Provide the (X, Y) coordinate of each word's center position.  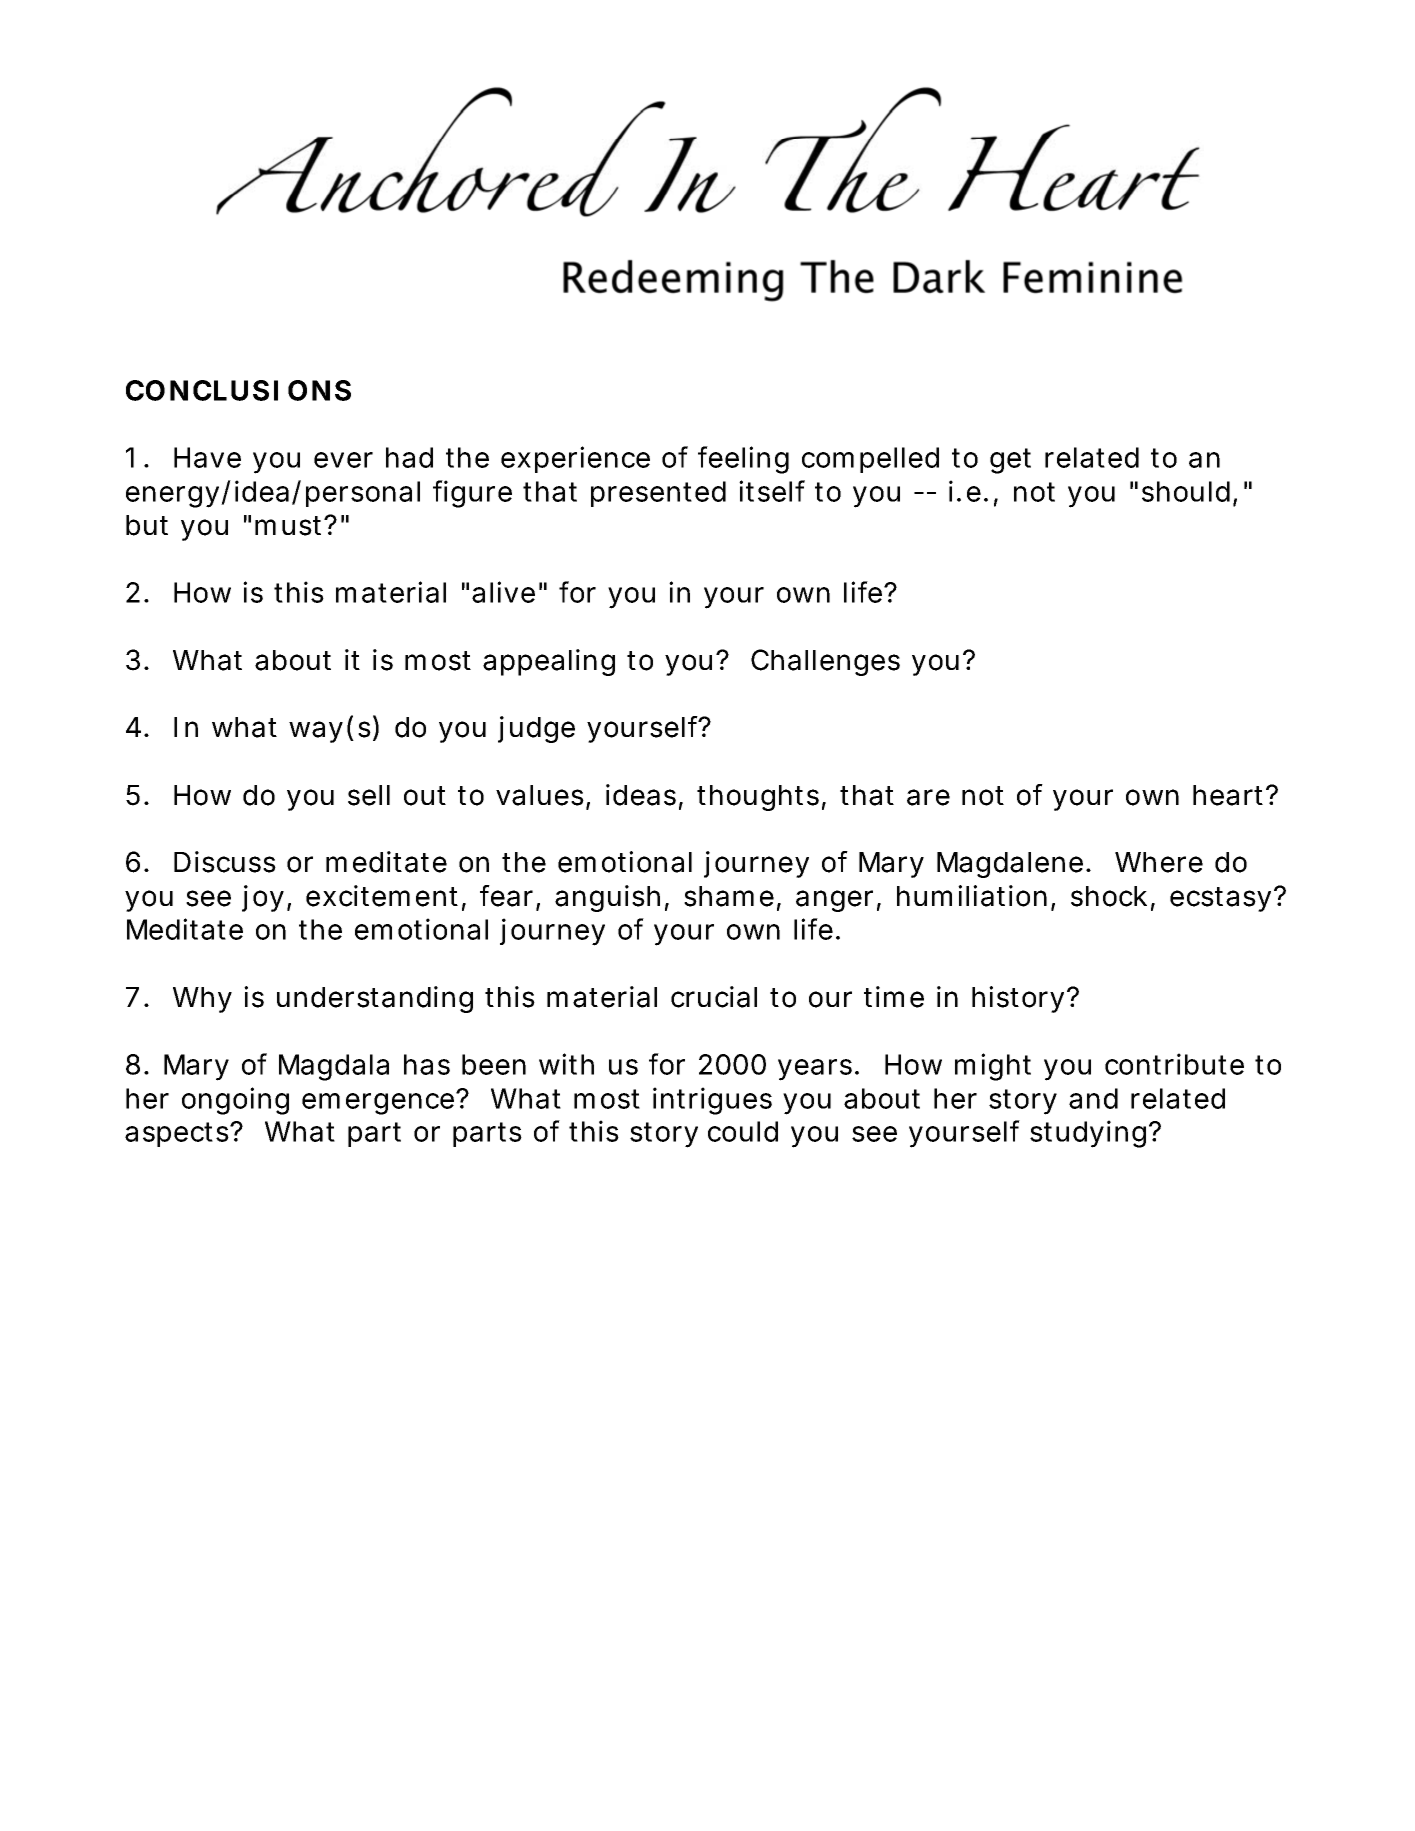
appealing (549, 662)
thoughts (761, 798)
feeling (743, 460)
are (928, 797)
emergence (381, 1103)
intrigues (712, 1101)
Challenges (825, 662)
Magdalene (1013, 865)
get (1010, 461)
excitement (386, 897)
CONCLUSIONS (238, 390)
